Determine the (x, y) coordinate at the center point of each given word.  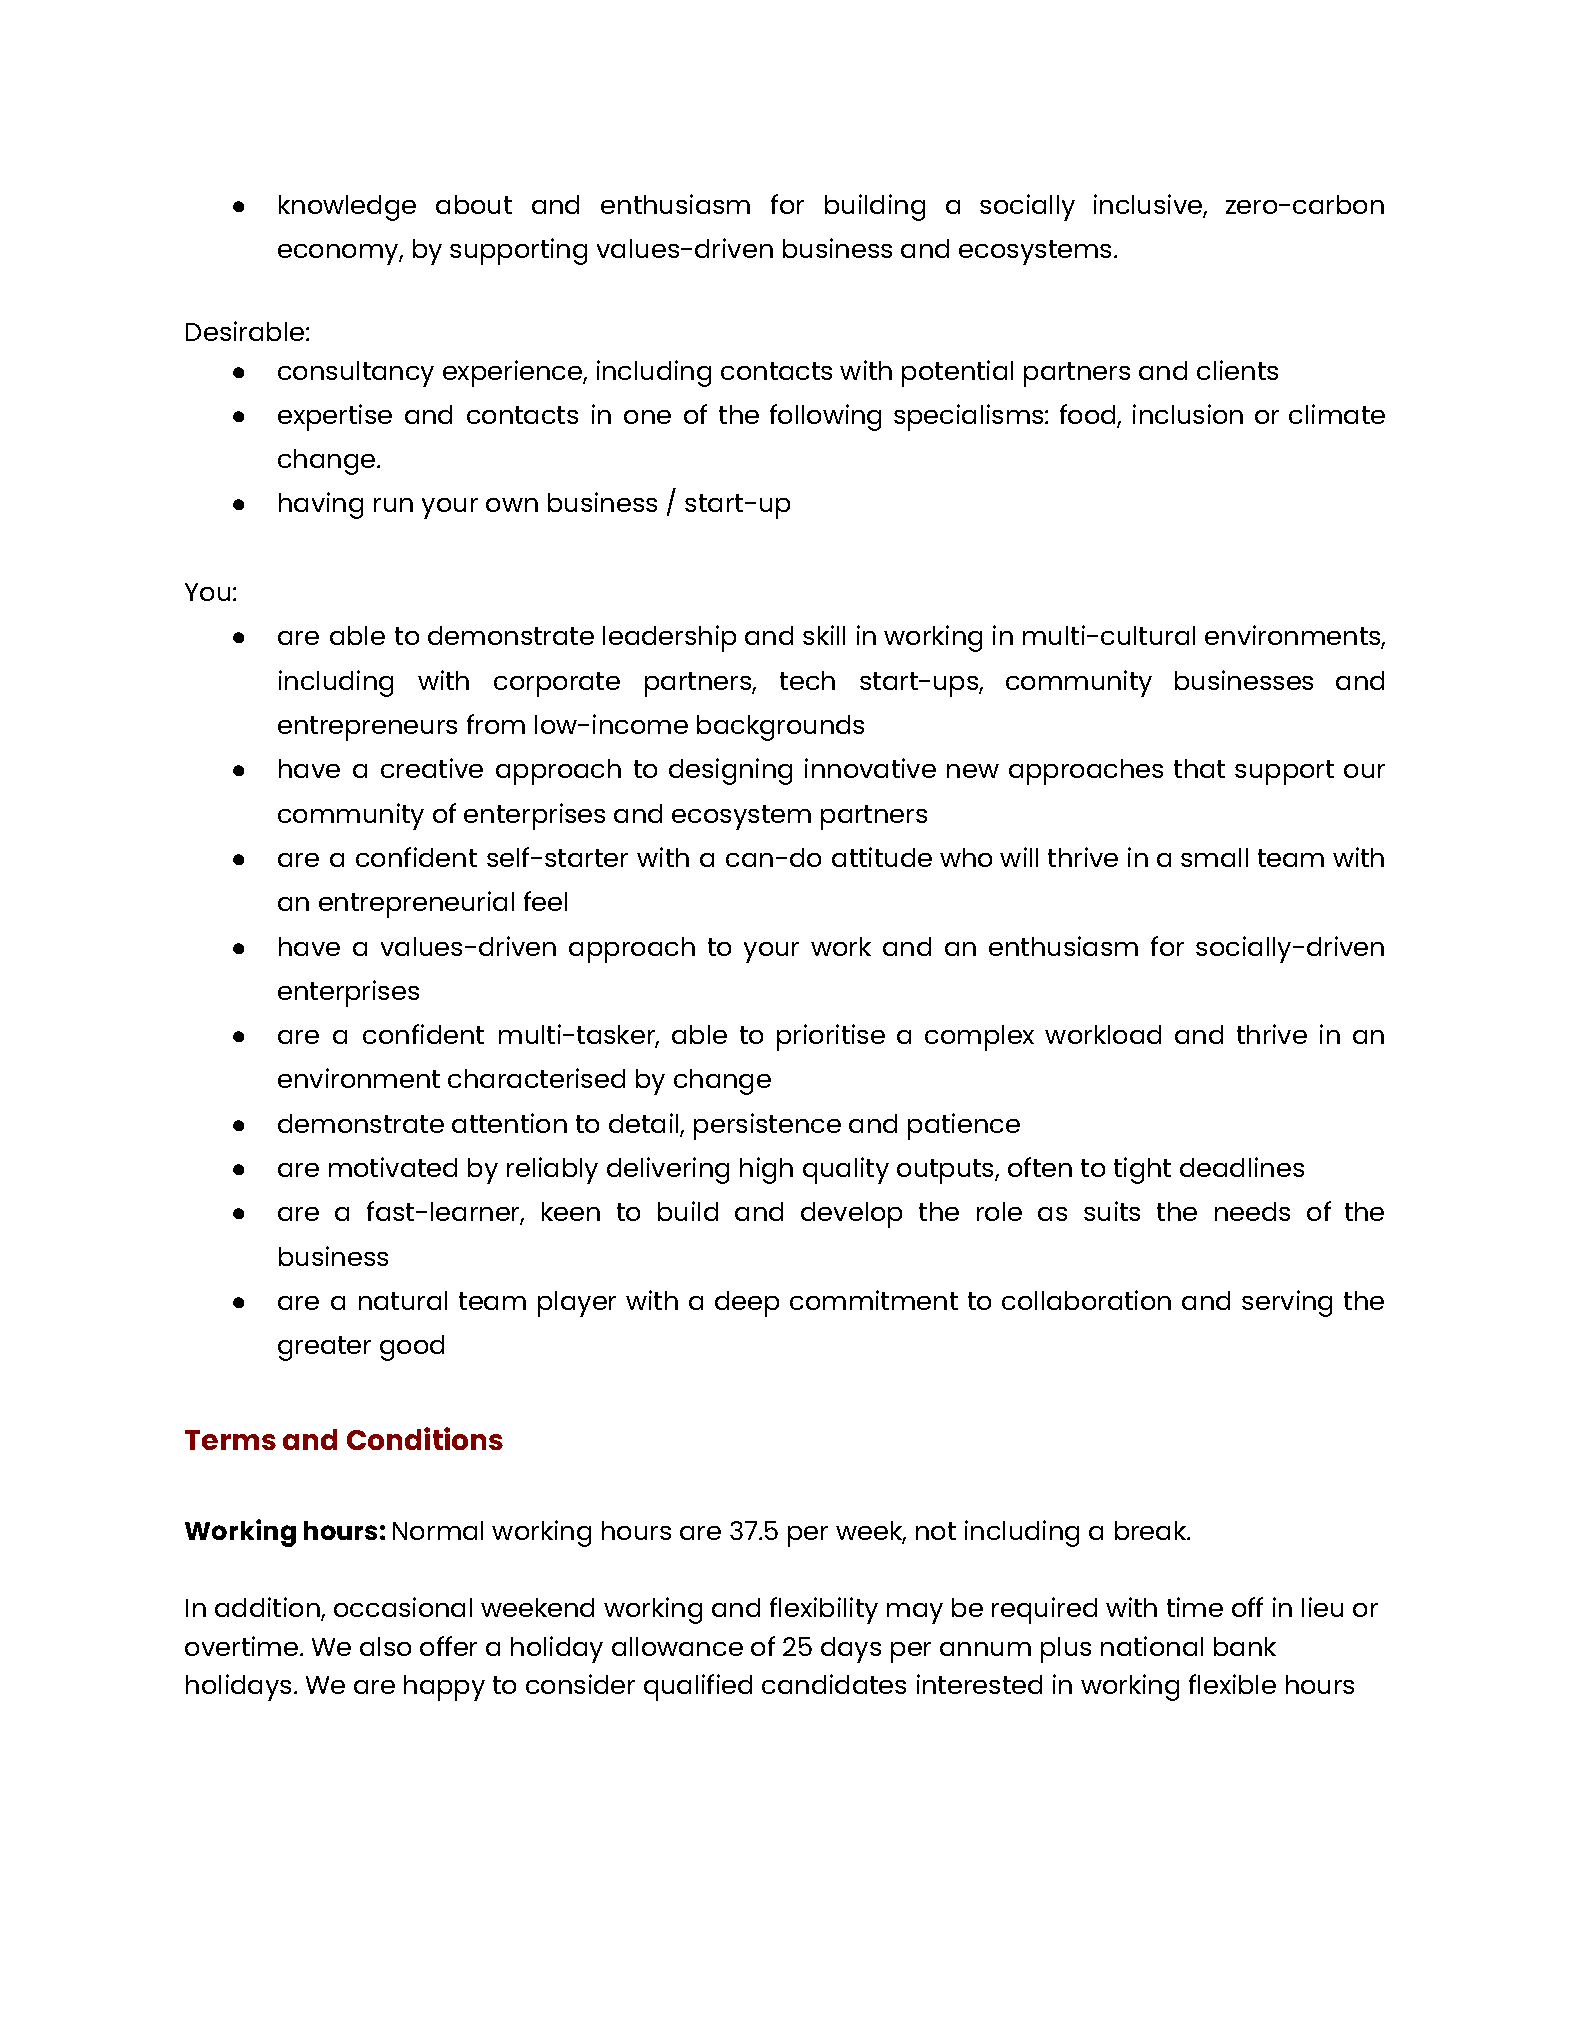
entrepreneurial (416, 904)
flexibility (824, 1610)
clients (1237, 370)
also (385, 1646)
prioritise (831, 1037)
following (825, 417)
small (1214, 857)
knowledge (347, 208)
